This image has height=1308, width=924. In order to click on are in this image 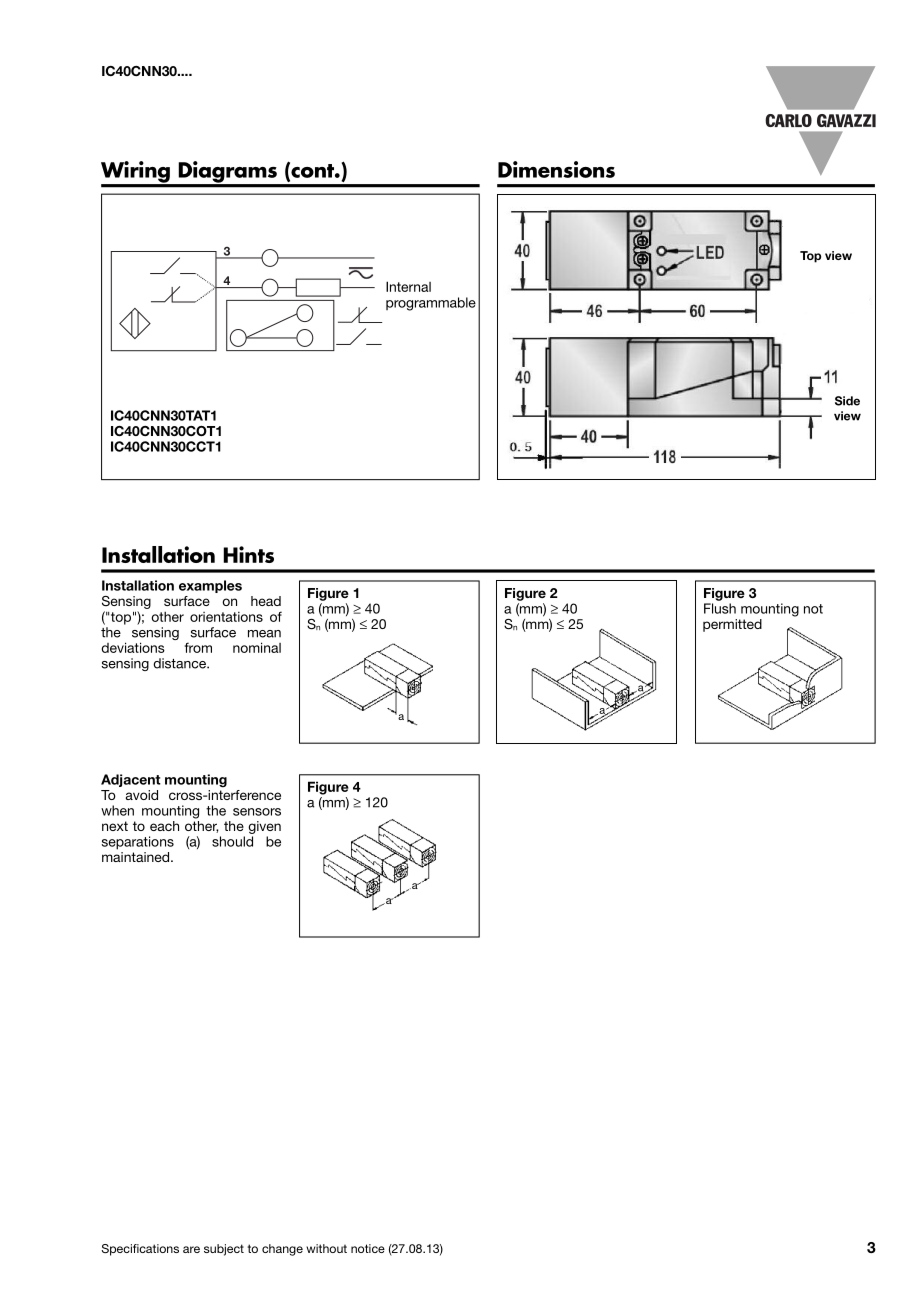, I will do `click(191, 1249)`.
